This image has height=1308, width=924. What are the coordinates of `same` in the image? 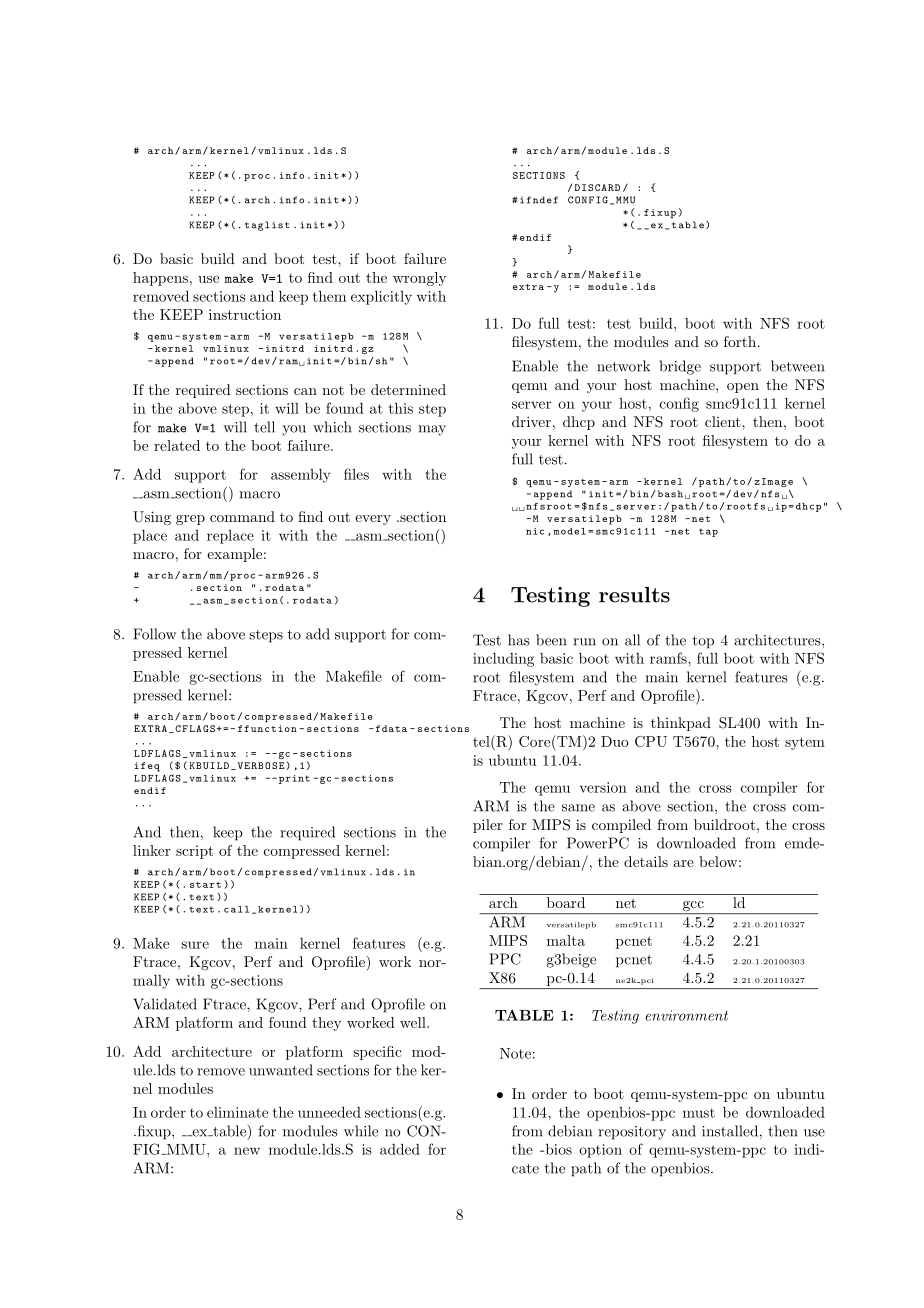 It's located at (578, 808).
